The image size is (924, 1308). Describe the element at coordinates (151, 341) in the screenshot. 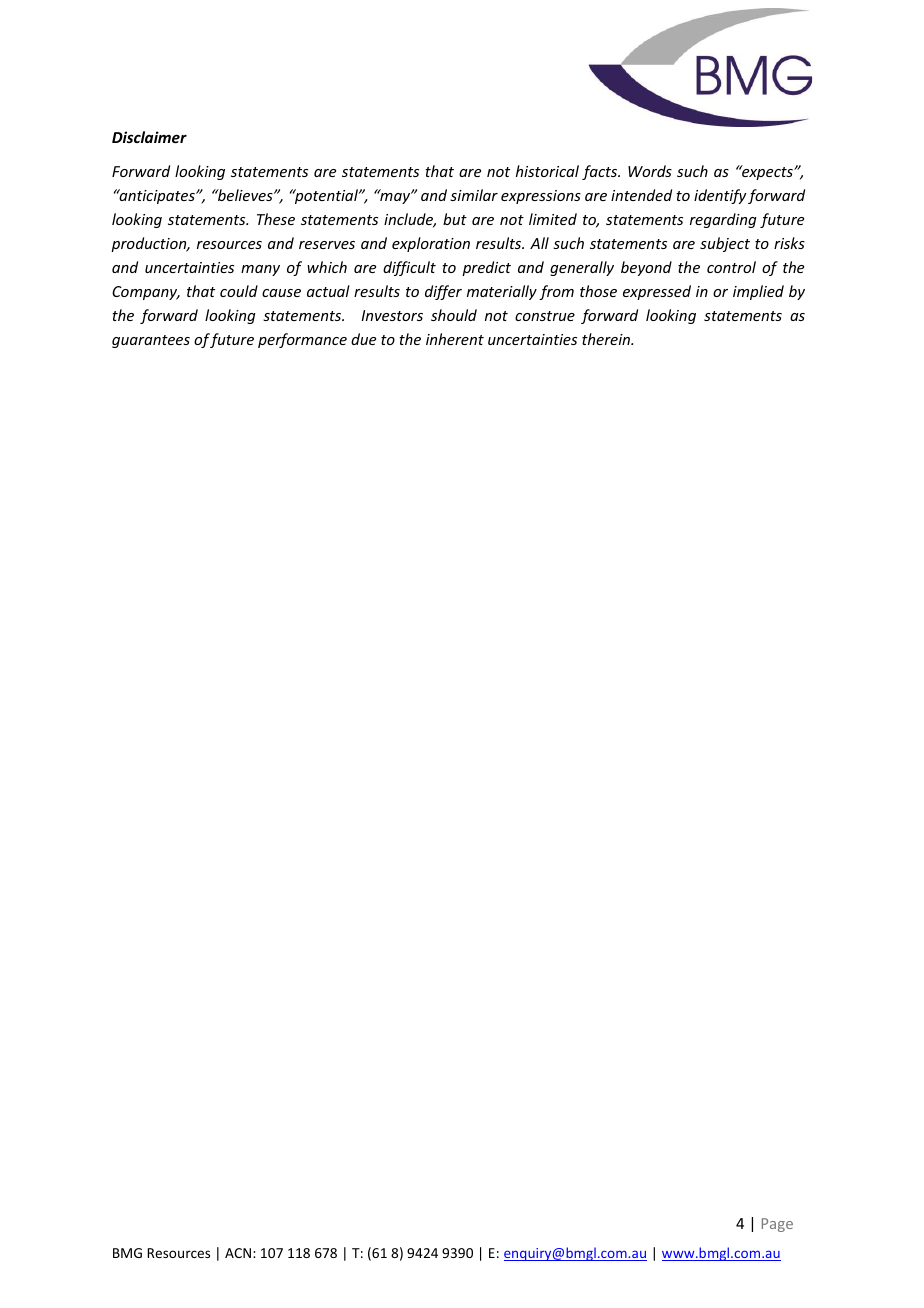

I see `guarantees` at that location.
